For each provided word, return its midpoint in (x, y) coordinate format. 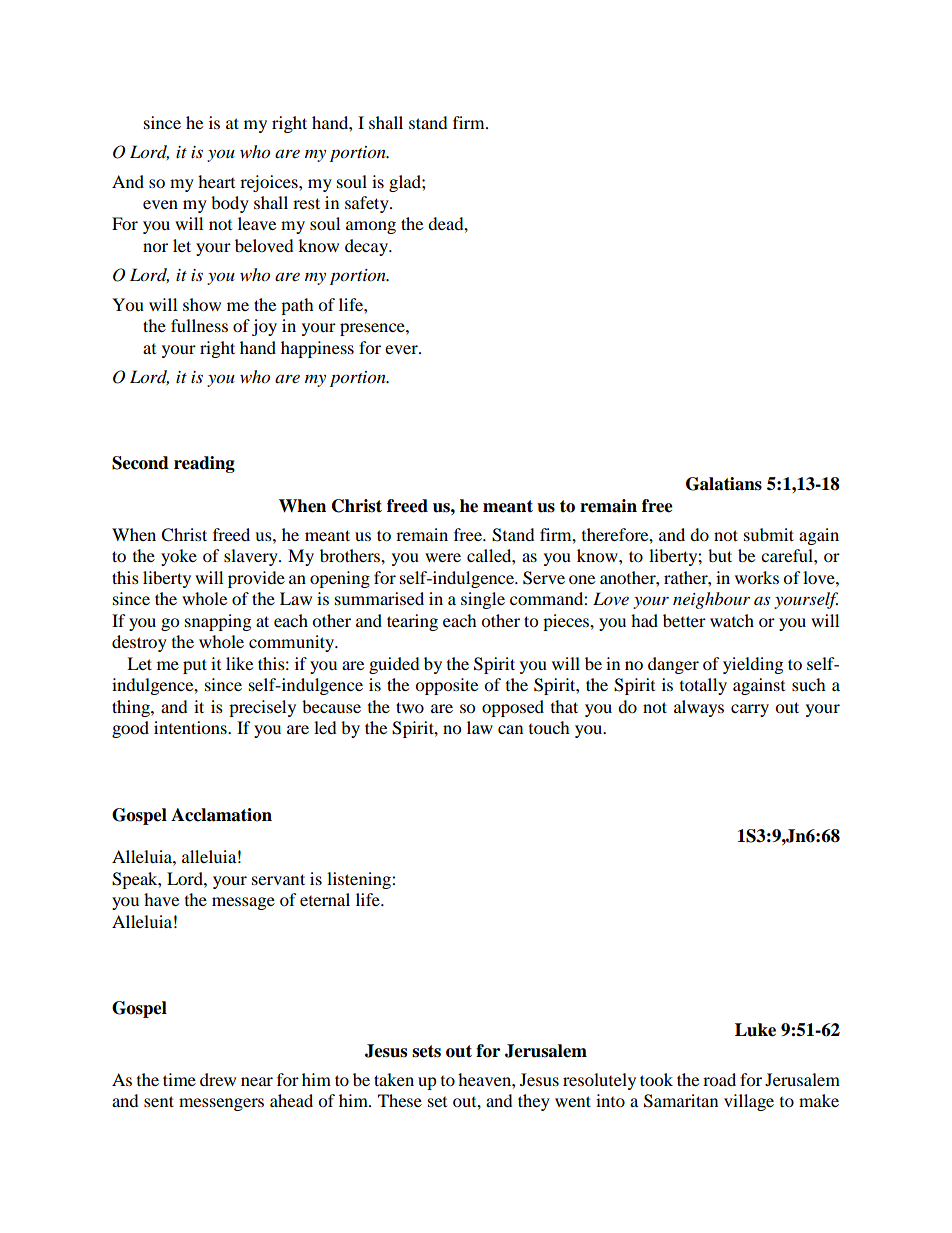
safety (368, 204)
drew (218, 1079)
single (483, 600)
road (719, 1079)
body (230, 204)
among (371, 227)
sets (426, 1051)
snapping (218, 622)
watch (732, 620)
